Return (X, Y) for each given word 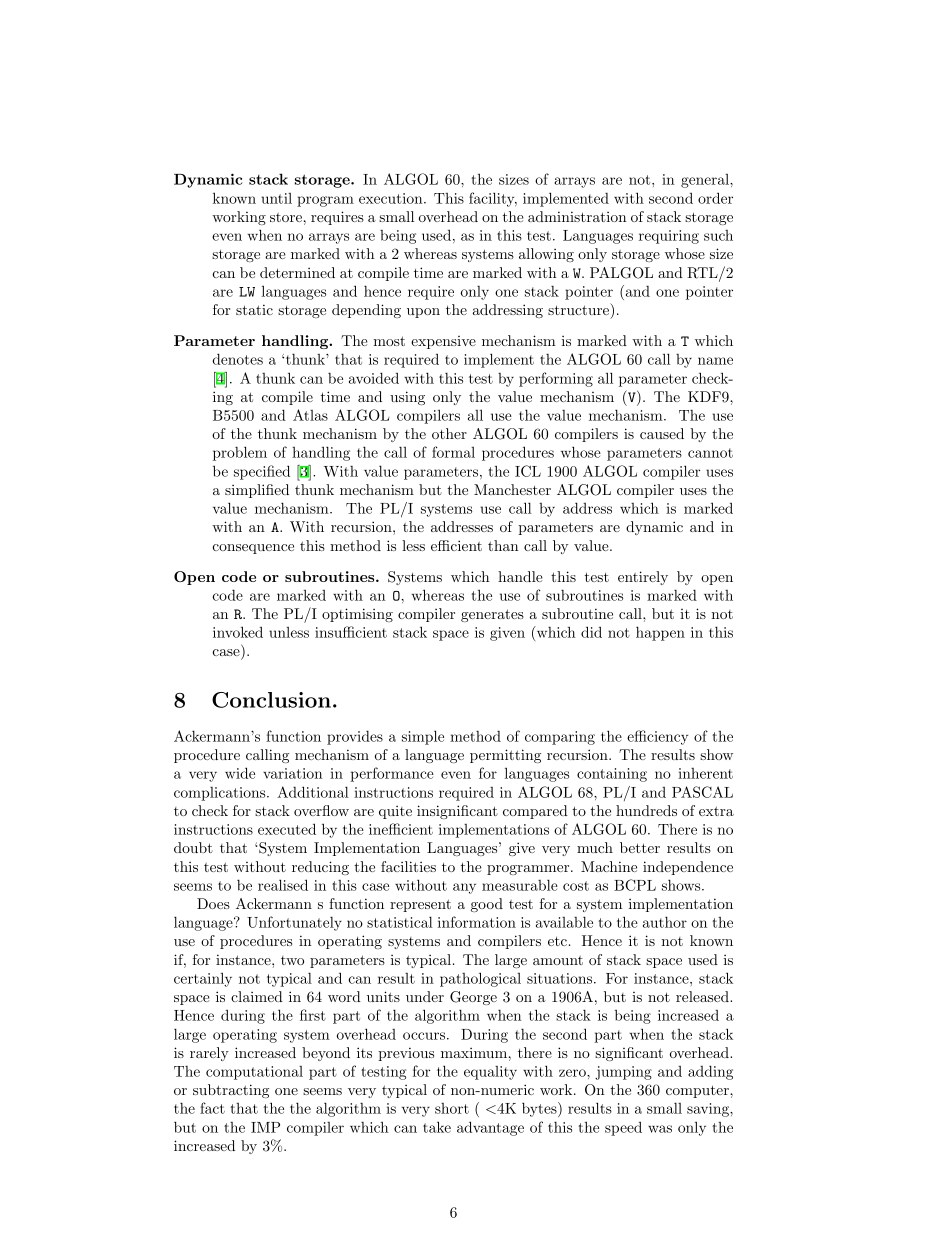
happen (660, 633)
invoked (238, 632)
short (452, 1108)
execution (392, 198)
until (276, 198)
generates (492, 615)
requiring (669, 237)
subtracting (231, 1091)
